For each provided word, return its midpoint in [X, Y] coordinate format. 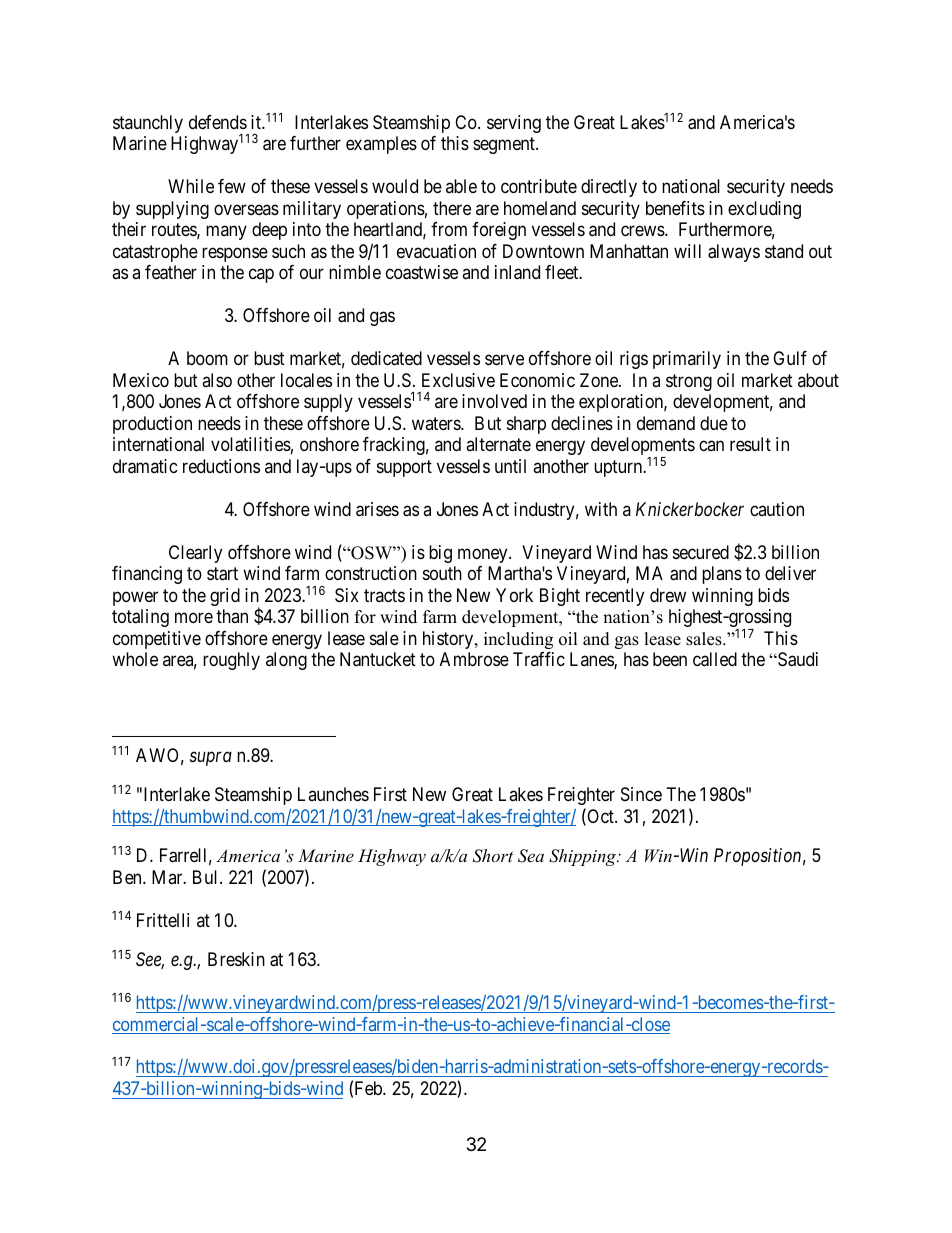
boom [207, 358]
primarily [687, 360]
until [510, 466]
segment [505, 146]
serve [504, 360]
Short [492, 856]
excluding [764, 210]
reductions [221, 466]
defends [218, 122]
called [715, 659]
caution [777, 509]
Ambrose [474, 659]
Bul [207, 877]
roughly [231, 661]
